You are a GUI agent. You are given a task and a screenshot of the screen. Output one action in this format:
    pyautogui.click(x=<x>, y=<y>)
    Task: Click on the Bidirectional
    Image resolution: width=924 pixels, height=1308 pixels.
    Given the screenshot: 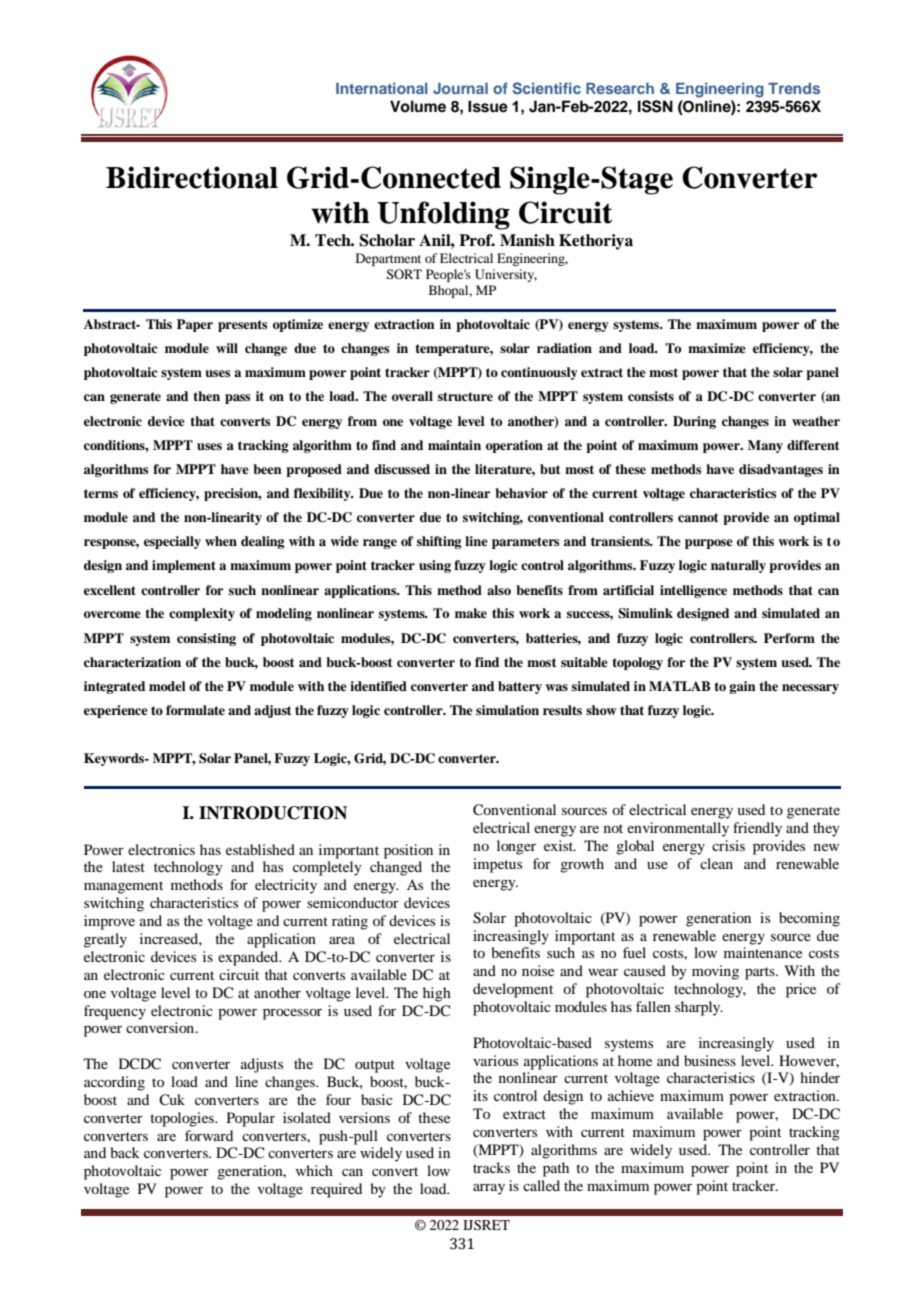 What is the action you would take?
    pyautogui.click(x=192, y=177)
